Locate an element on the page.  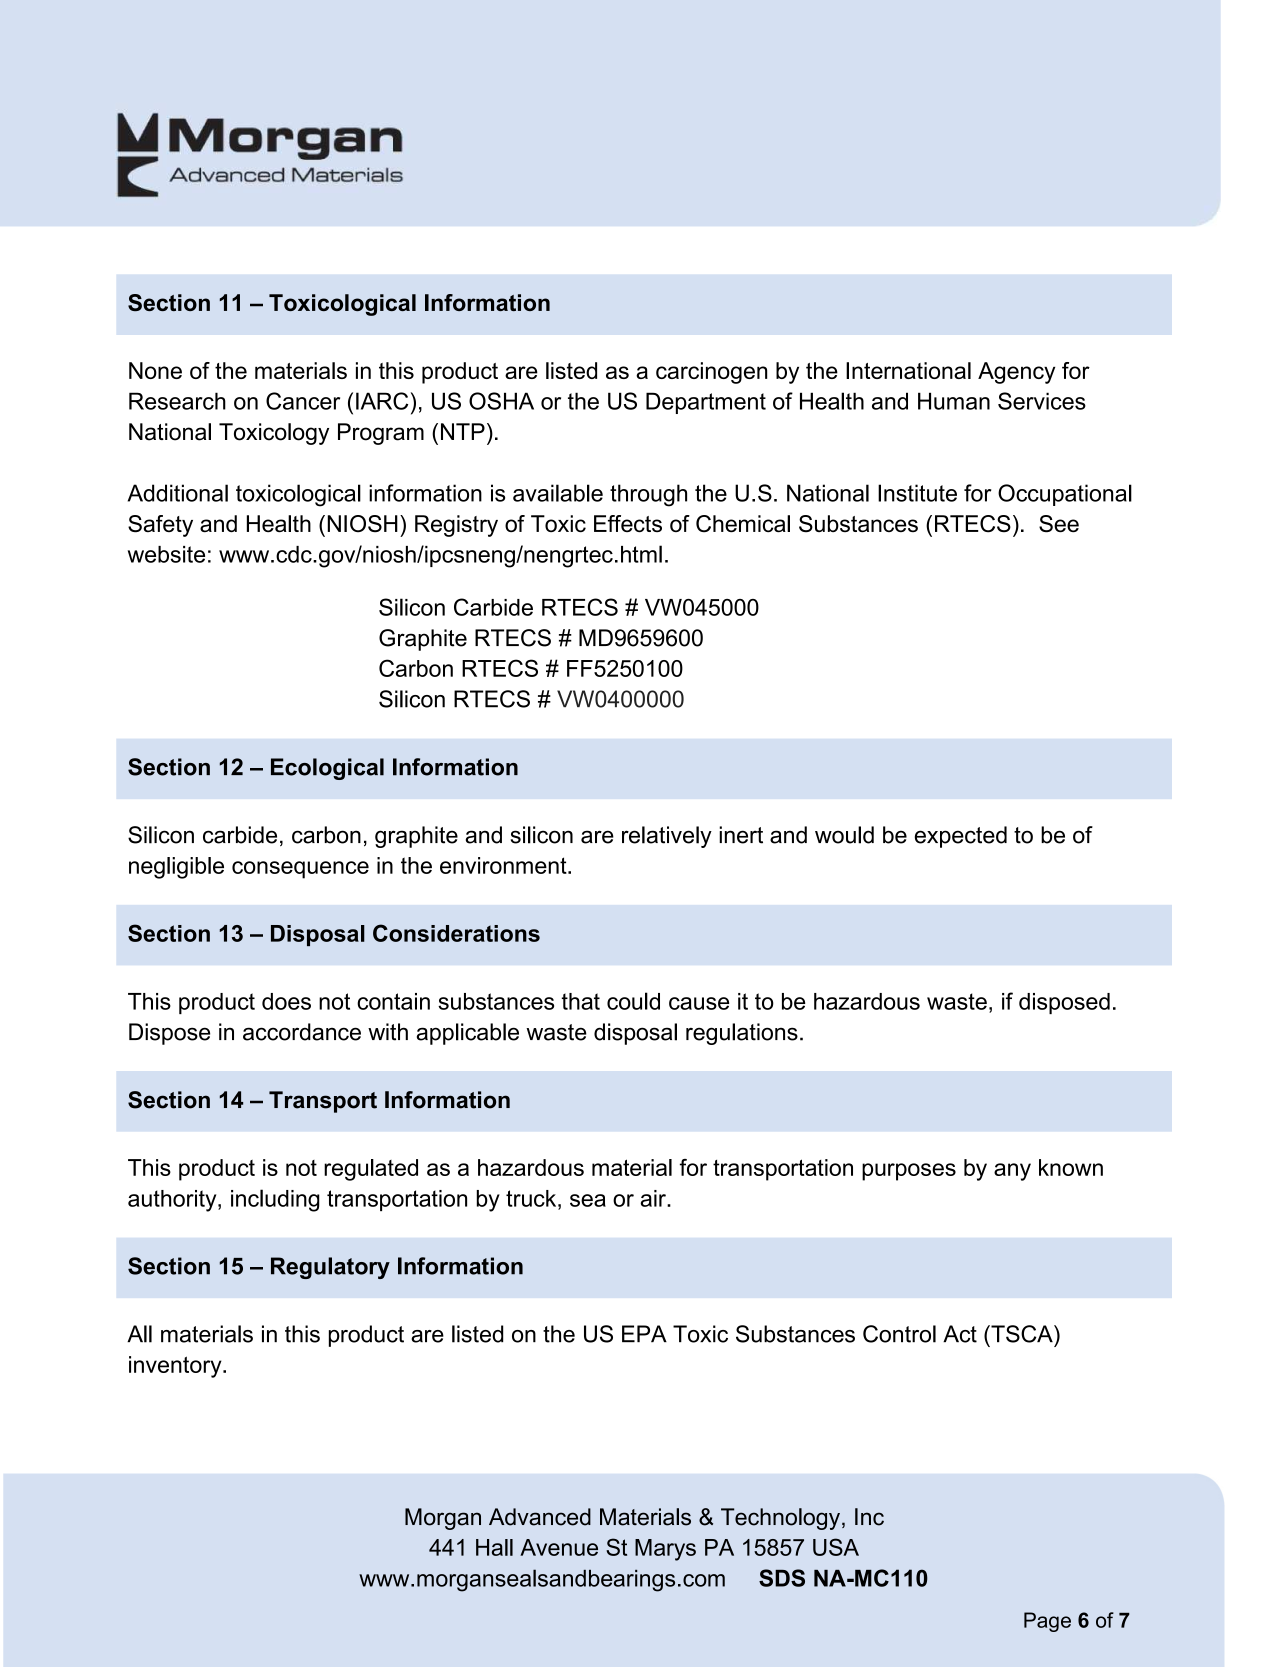
Department is located at coordinates (706, 403).
